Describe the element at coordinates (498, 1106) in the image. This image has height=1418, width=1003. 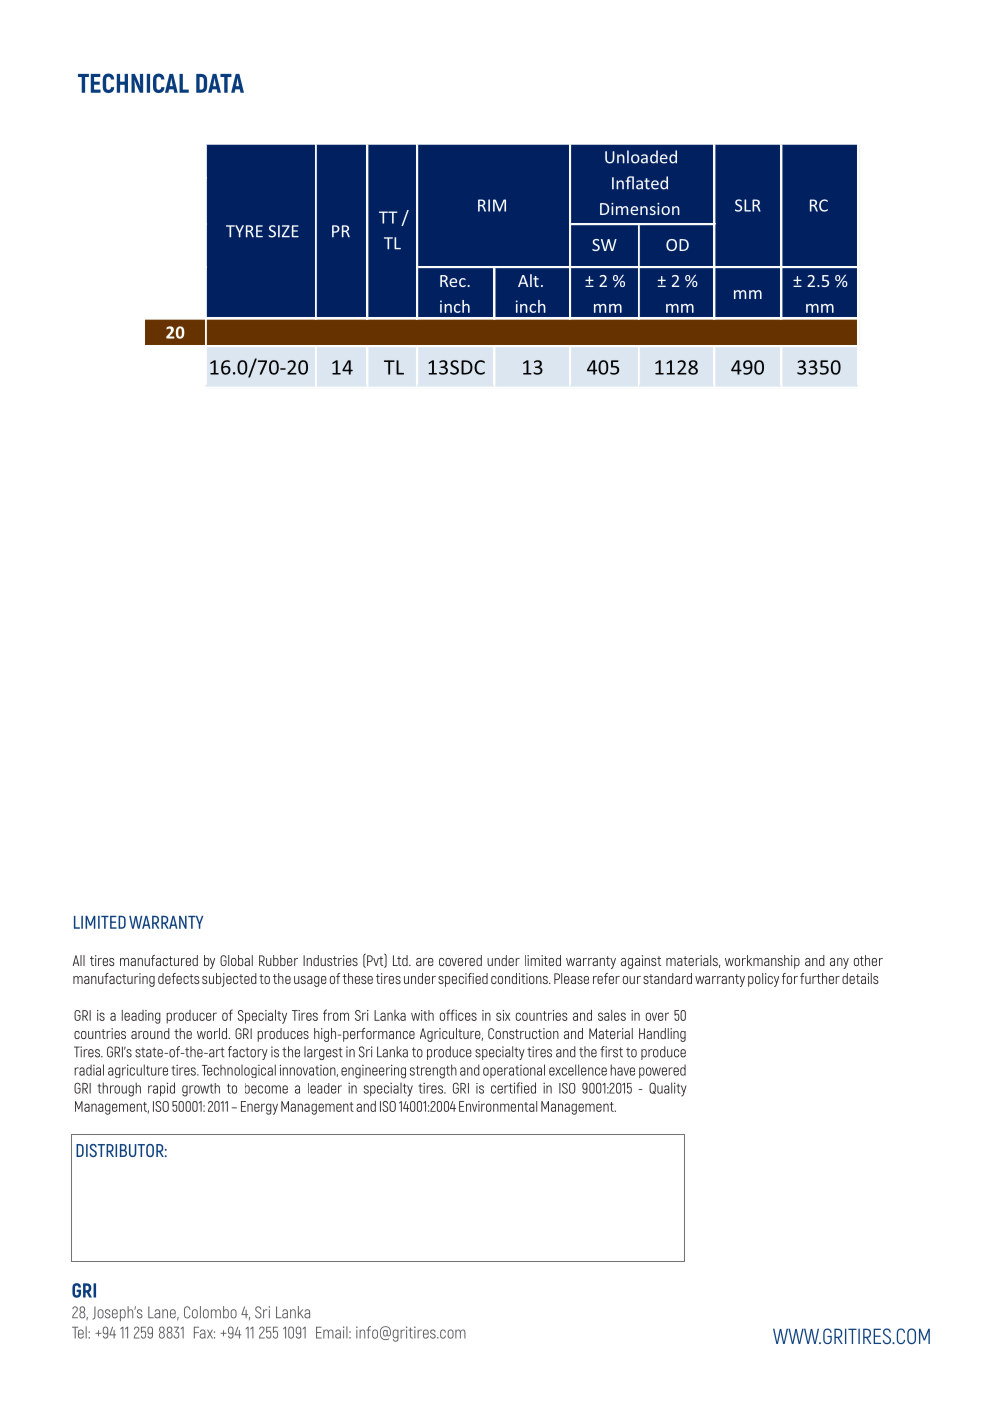
I see `Environmental` at that location.
